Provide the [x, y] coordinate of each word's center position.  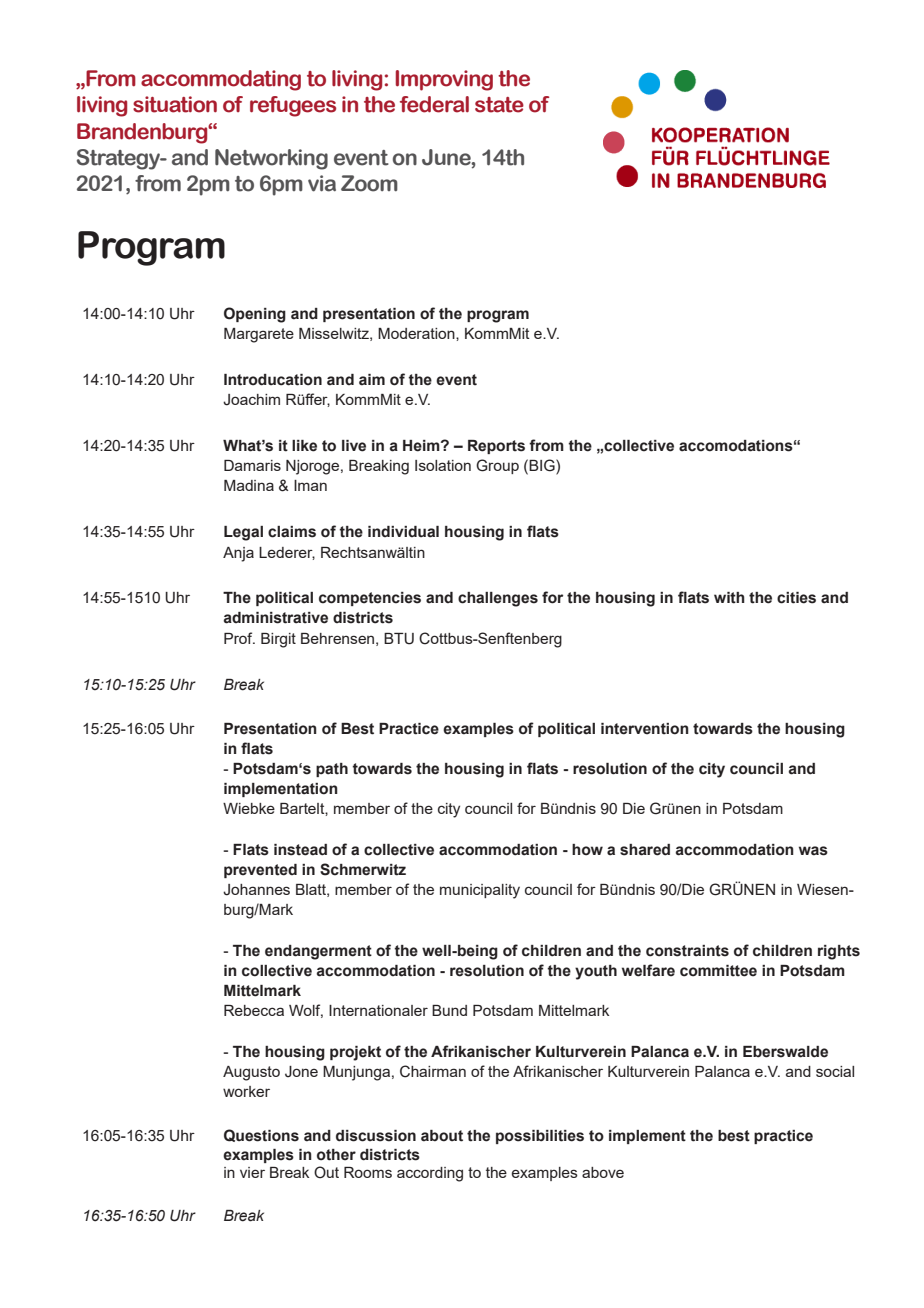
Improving [444, 80]
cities [796, 598]
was [813, 851]
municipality [480, 891]
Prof [239, 638]
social [835, 1071]
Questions [261, 1135]
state [499, 105]
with [729, 598]
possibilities [540, 1137]
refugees [293, 106]
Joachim [251, 400]
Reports [496, 447]
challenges [498, 599]
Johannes [256, 890]
